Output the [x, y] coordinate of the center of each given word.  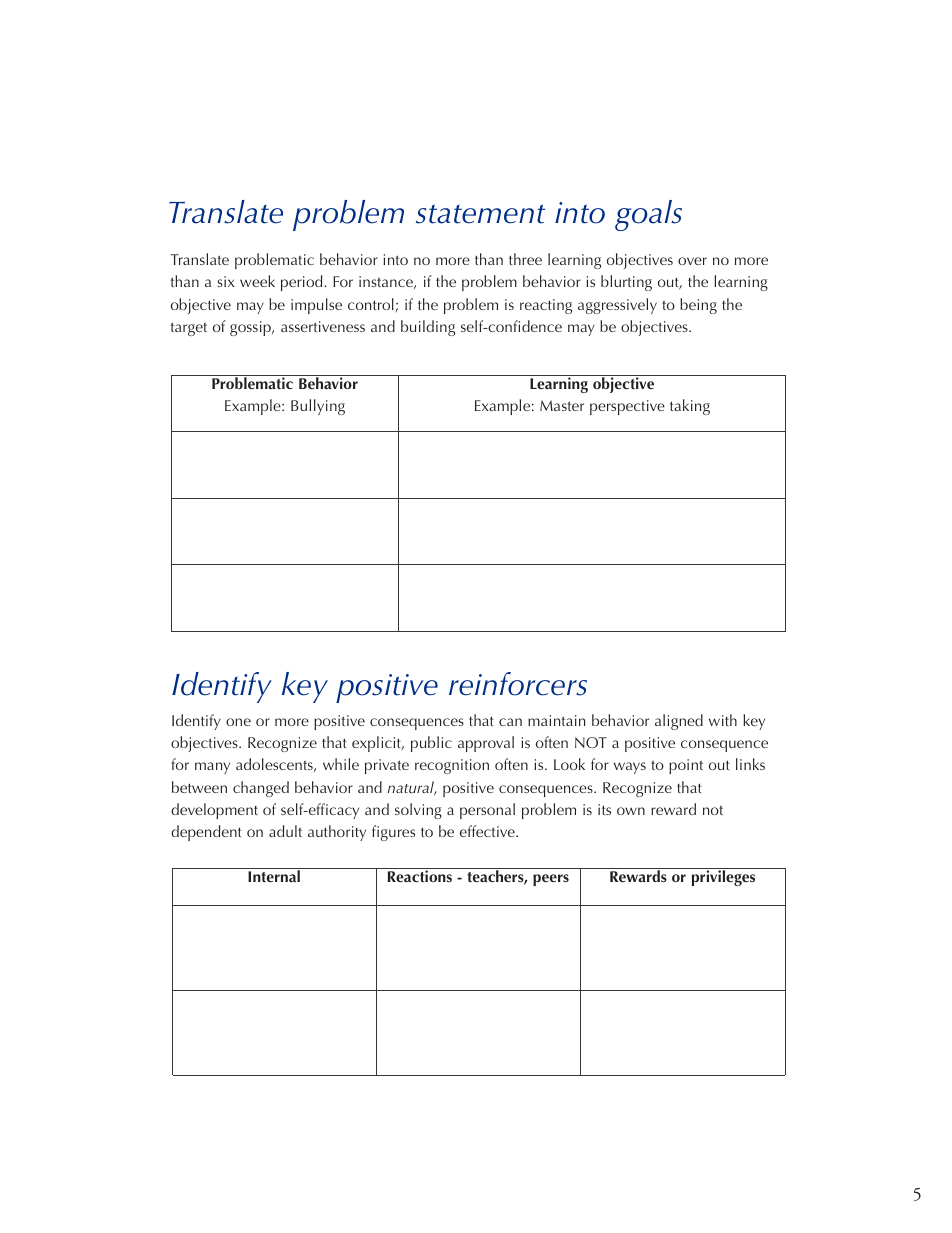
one [238, 722]
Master [562, 405]
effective [488, 831]
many [212, 768]
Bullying [318, 407]
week [257, 281]
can [510, 722]
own [631, 811]
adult [285, 831]
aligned [679, 722]
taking [690, 407]
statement [480, 214]
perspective [627, 407]
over [692, 261]
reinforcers [518, 684]
